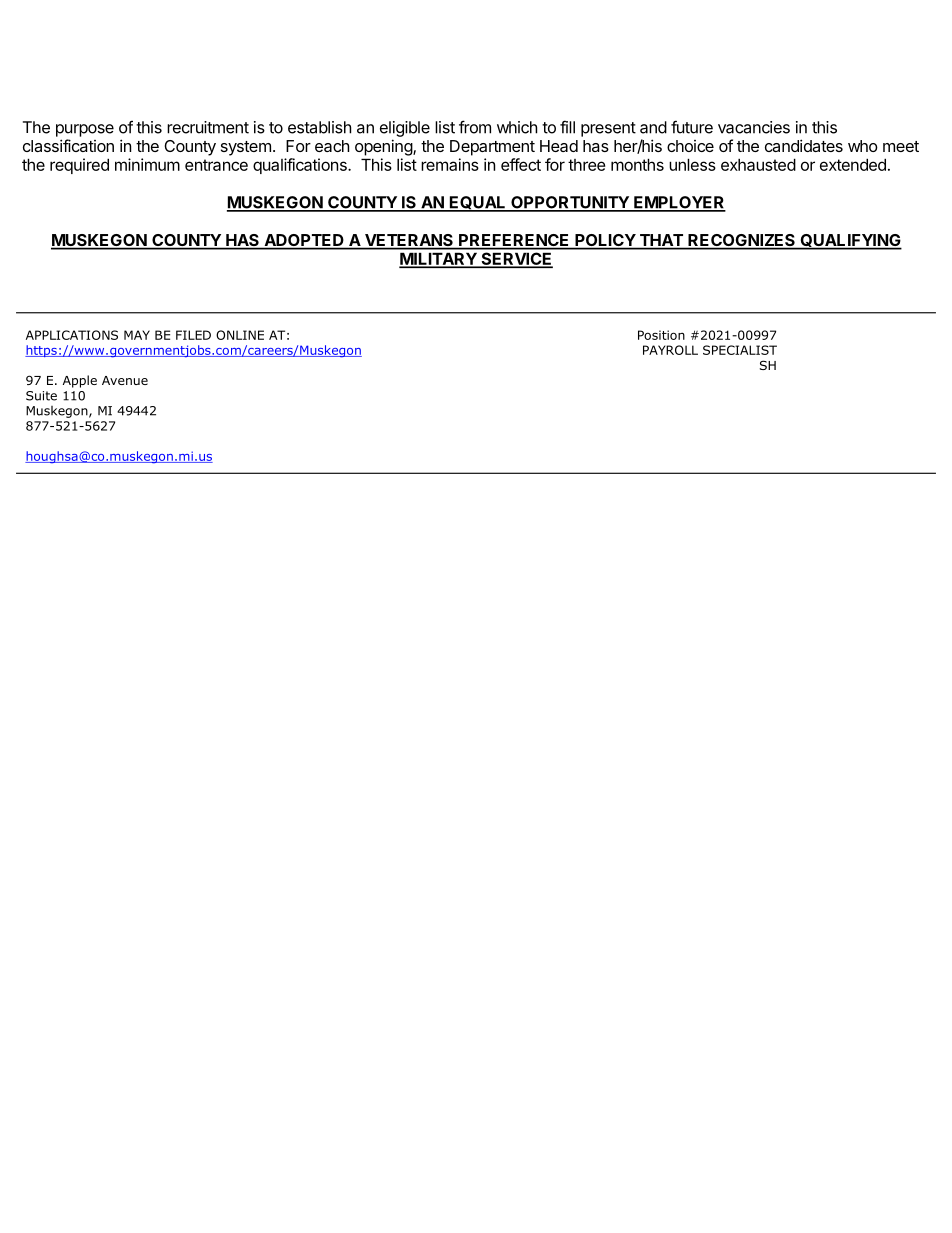 The width and height of the screenshot is (952, 1233). I want to click on Apple, so click(80, 381).
